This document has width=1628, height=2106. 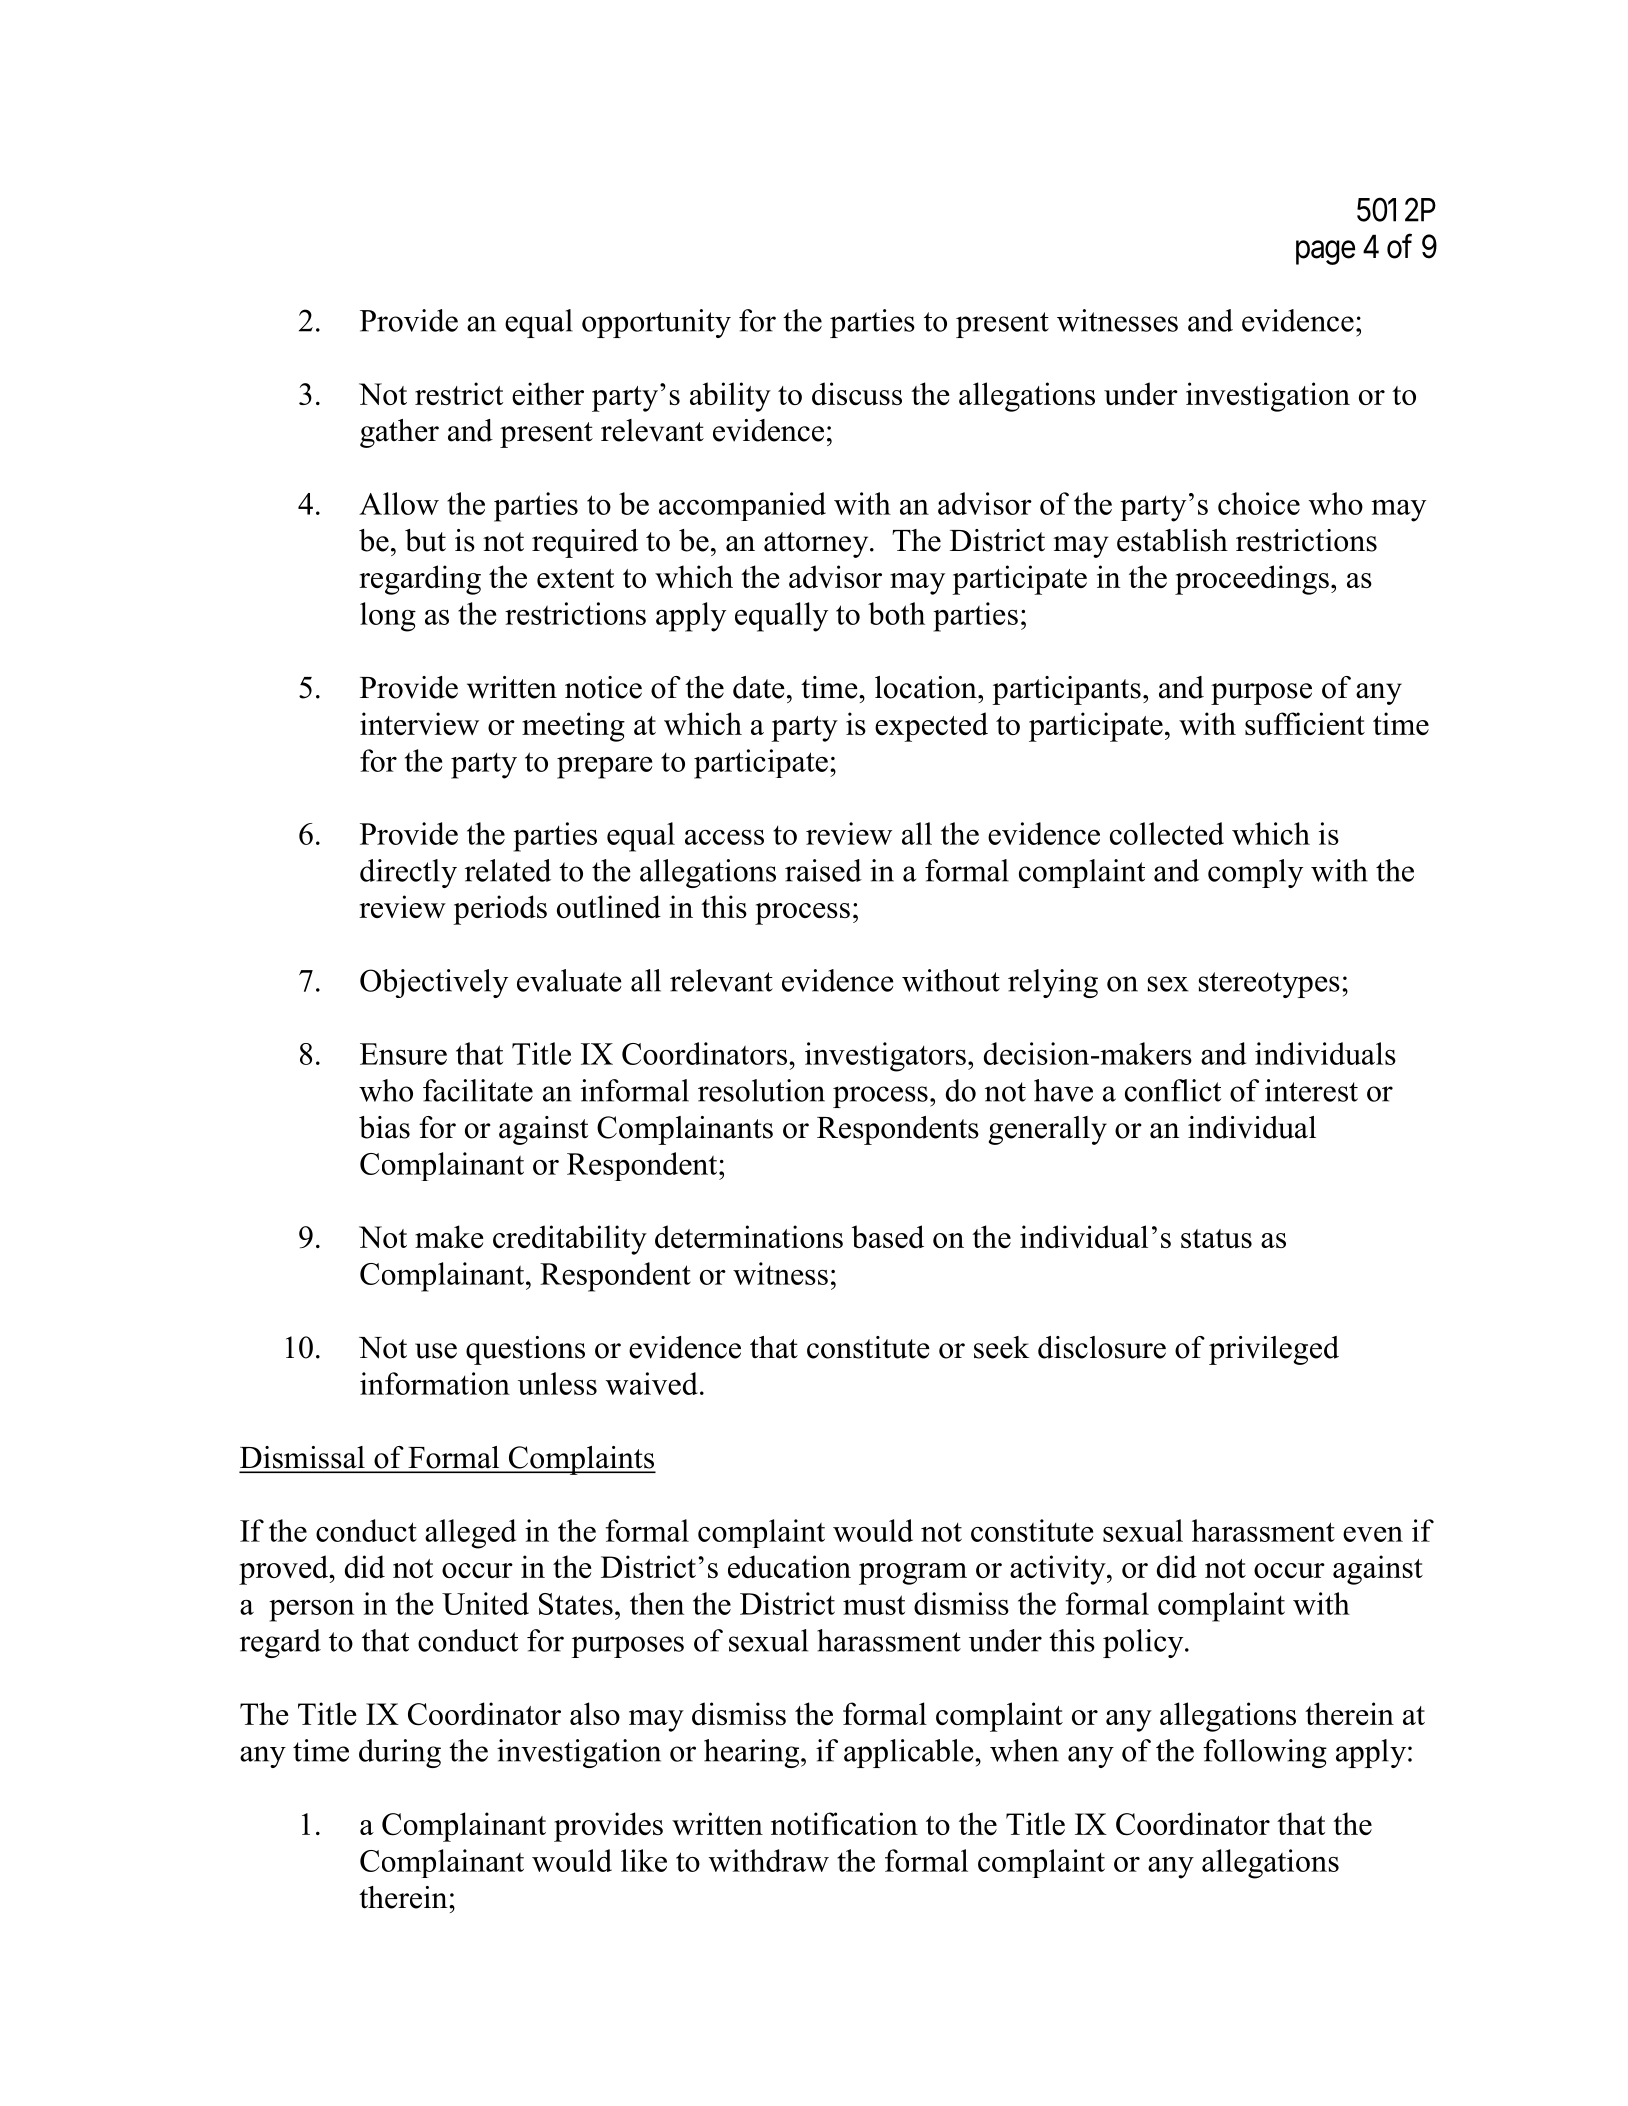 What do you see at coordinates (888, 1236) in the document?
I see `based` at bounding box center [888, 1236].
